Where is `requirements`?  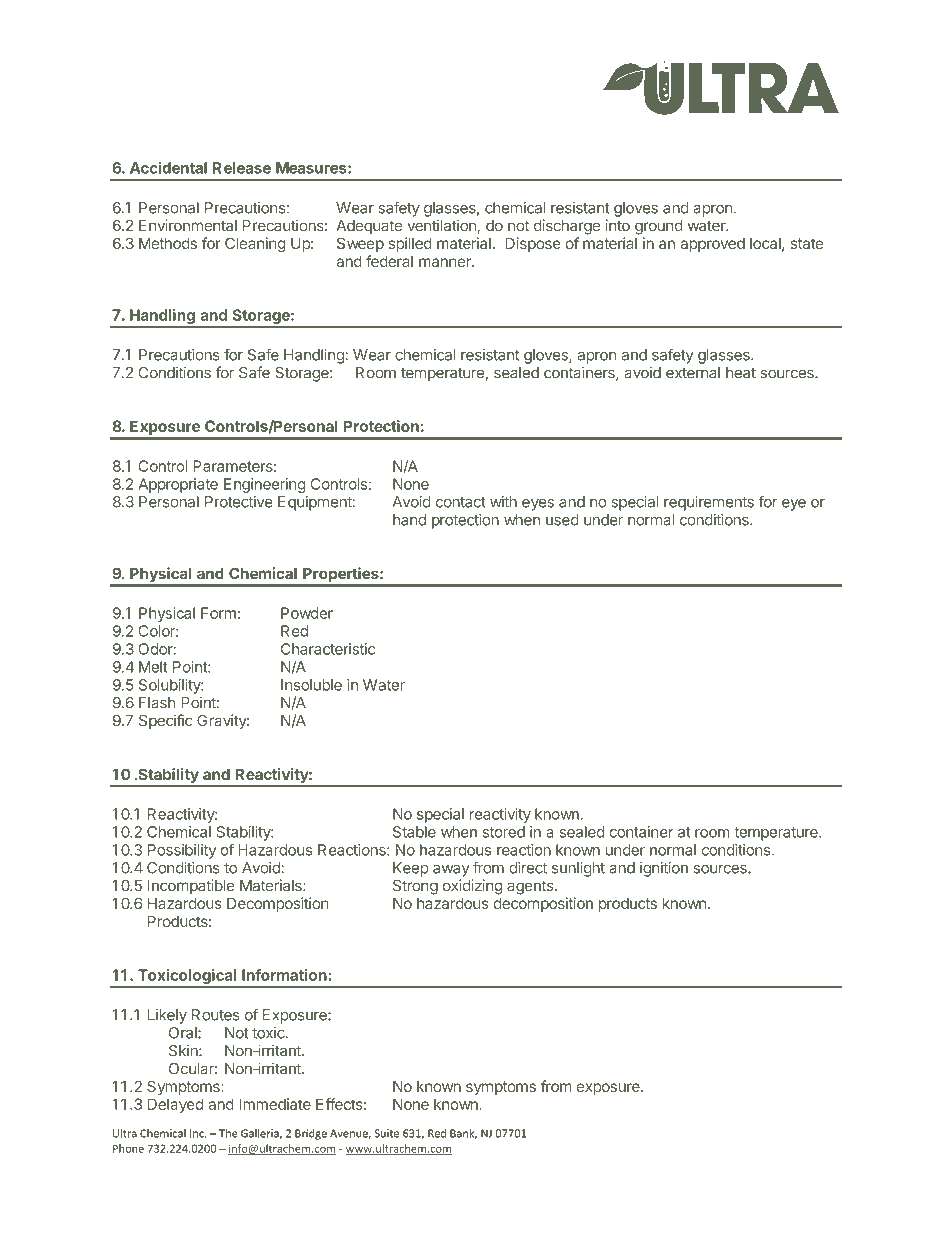 requirements is located at coordinates (709, 503).
